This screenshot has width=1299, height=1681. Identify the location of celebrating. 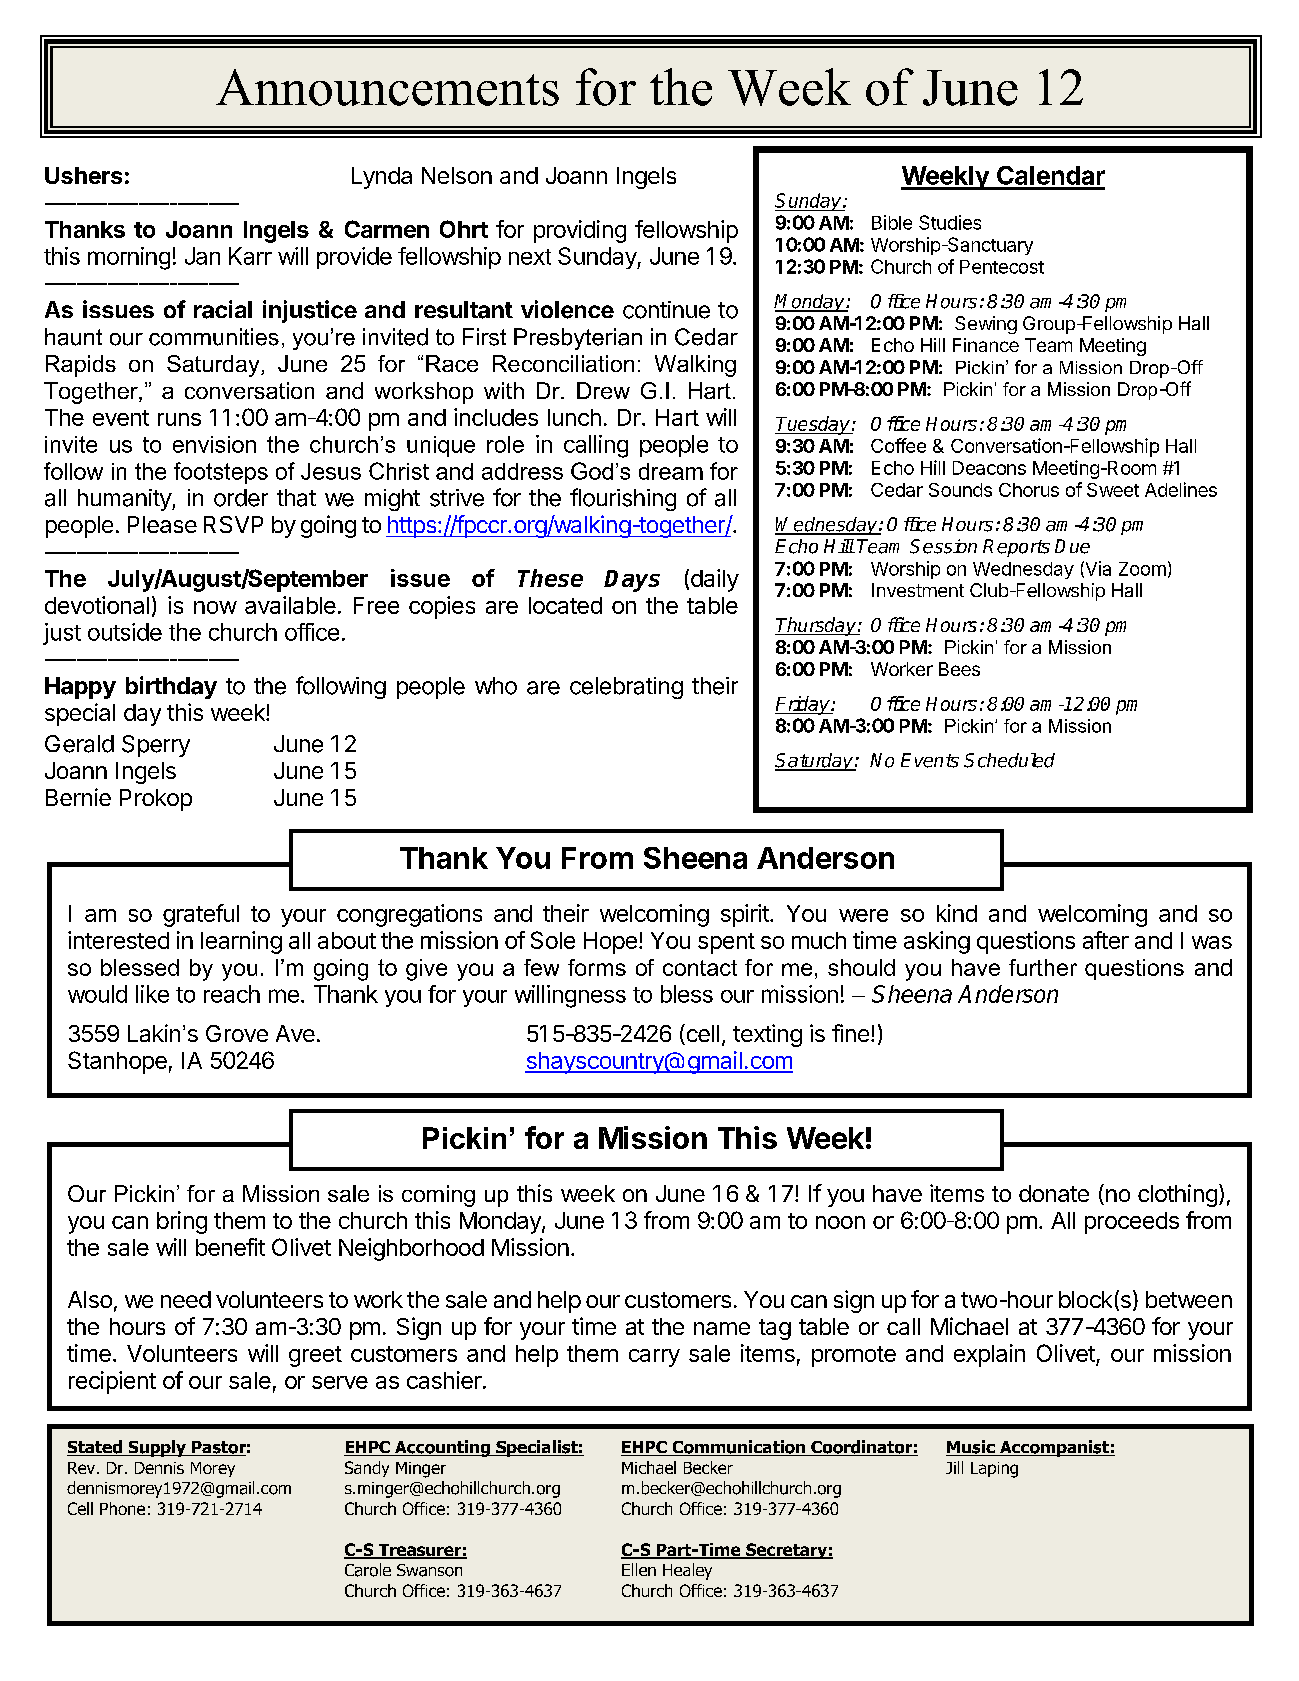
(626, 688).
